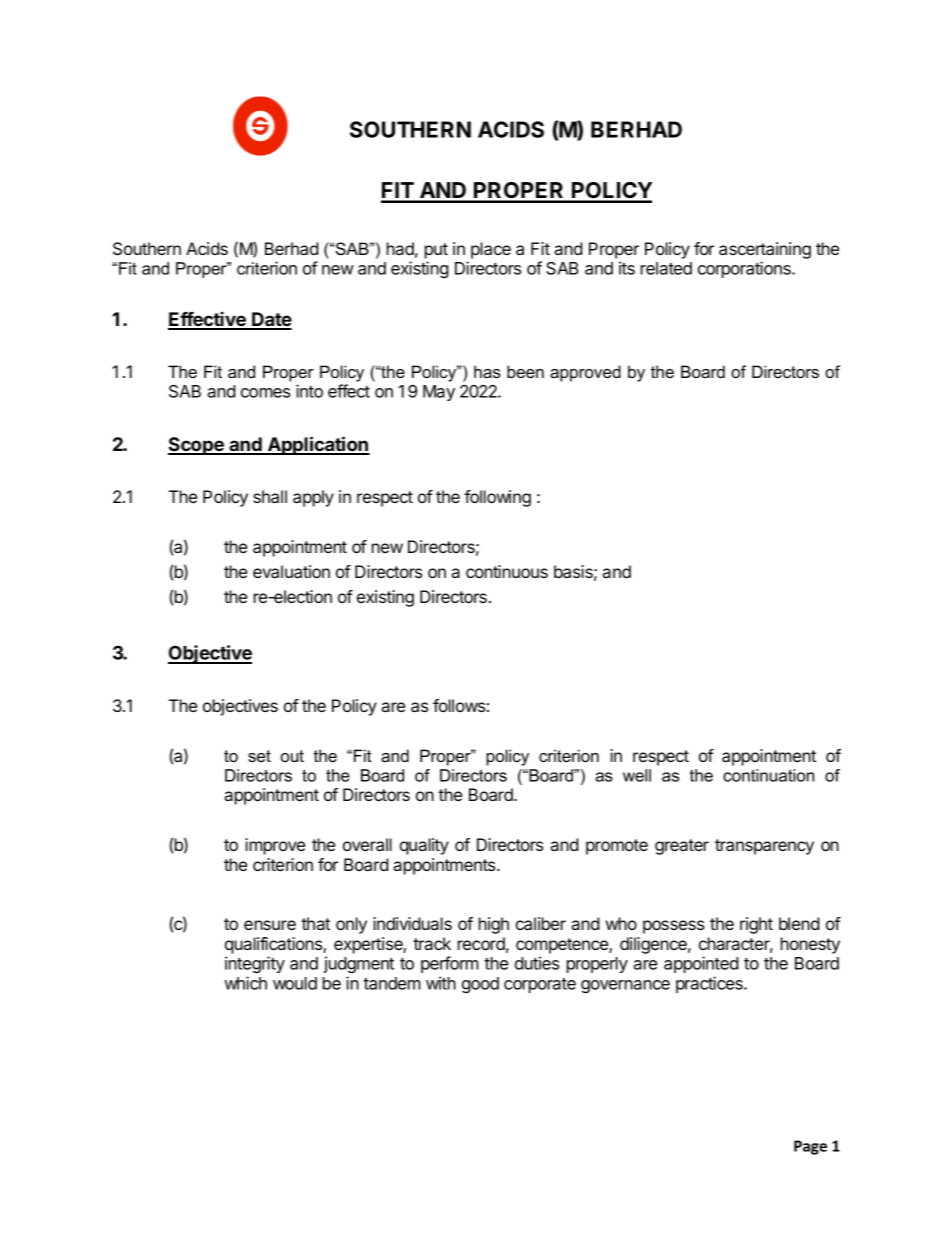 The image size is (952, 1233). Describe the element at coordinates (459, 705) in the screenshot. I see `follows` at that location.
